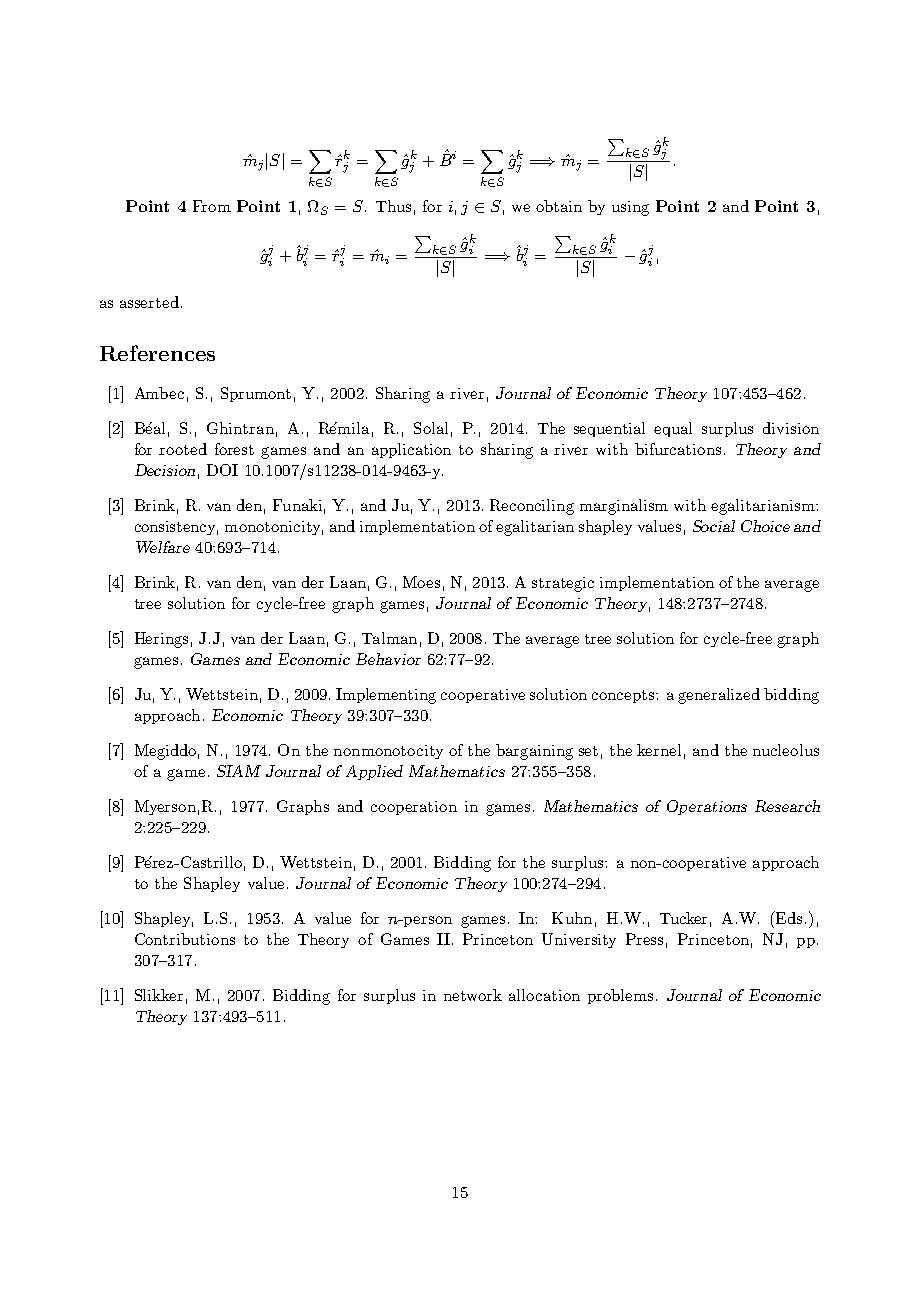 Image resolution: width=924 pixels, height=1308 pixels. I want to click on From, so click(212, 206).
